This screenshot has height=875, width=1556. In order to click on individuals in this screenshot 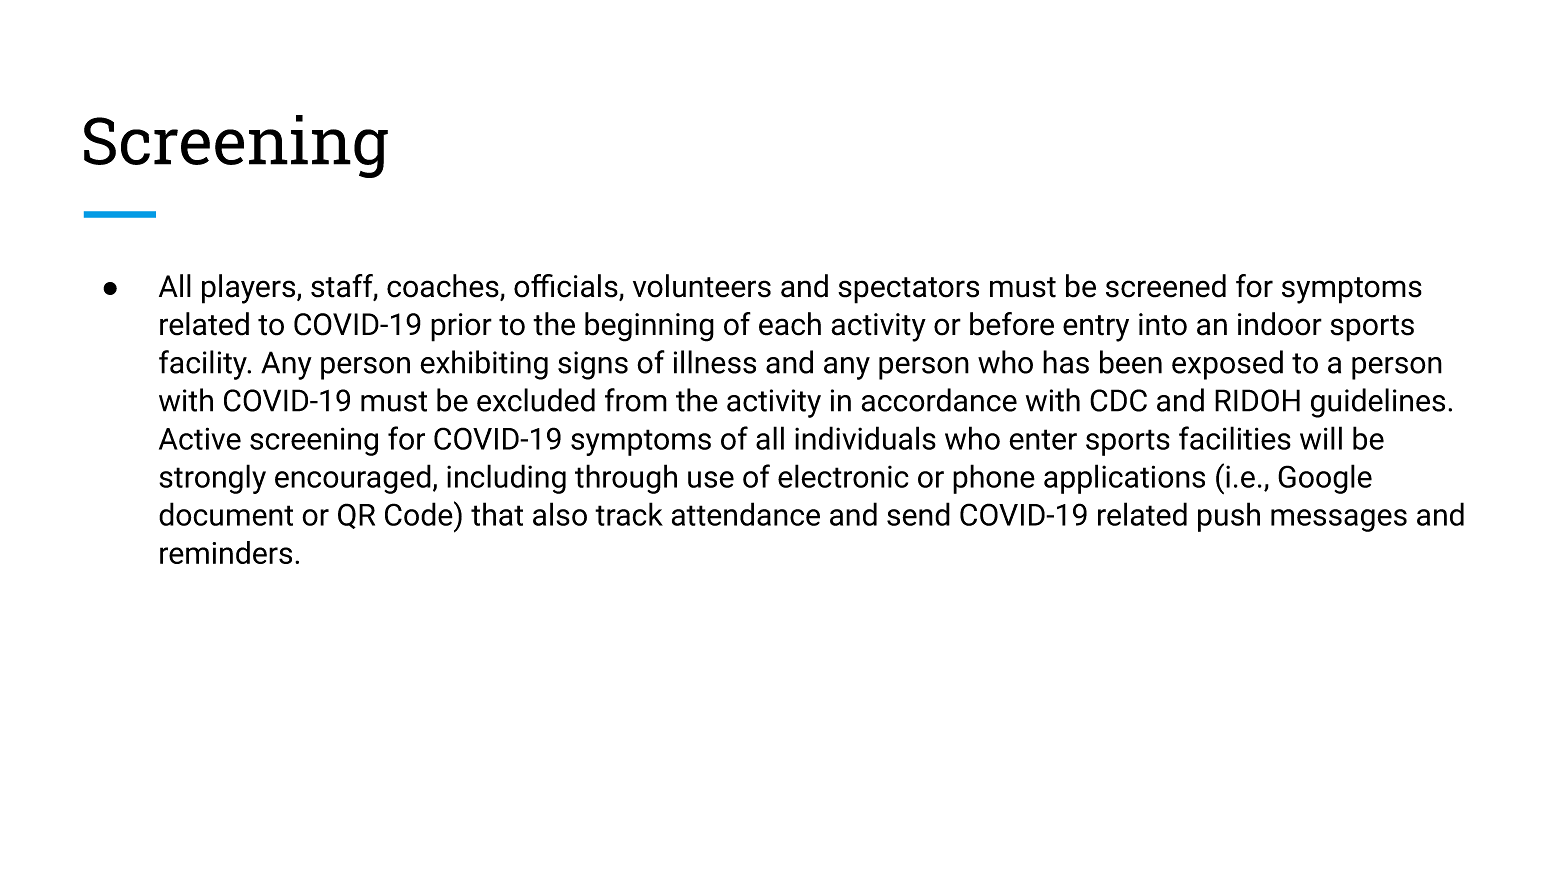, I will do `click(865, 438)`.
